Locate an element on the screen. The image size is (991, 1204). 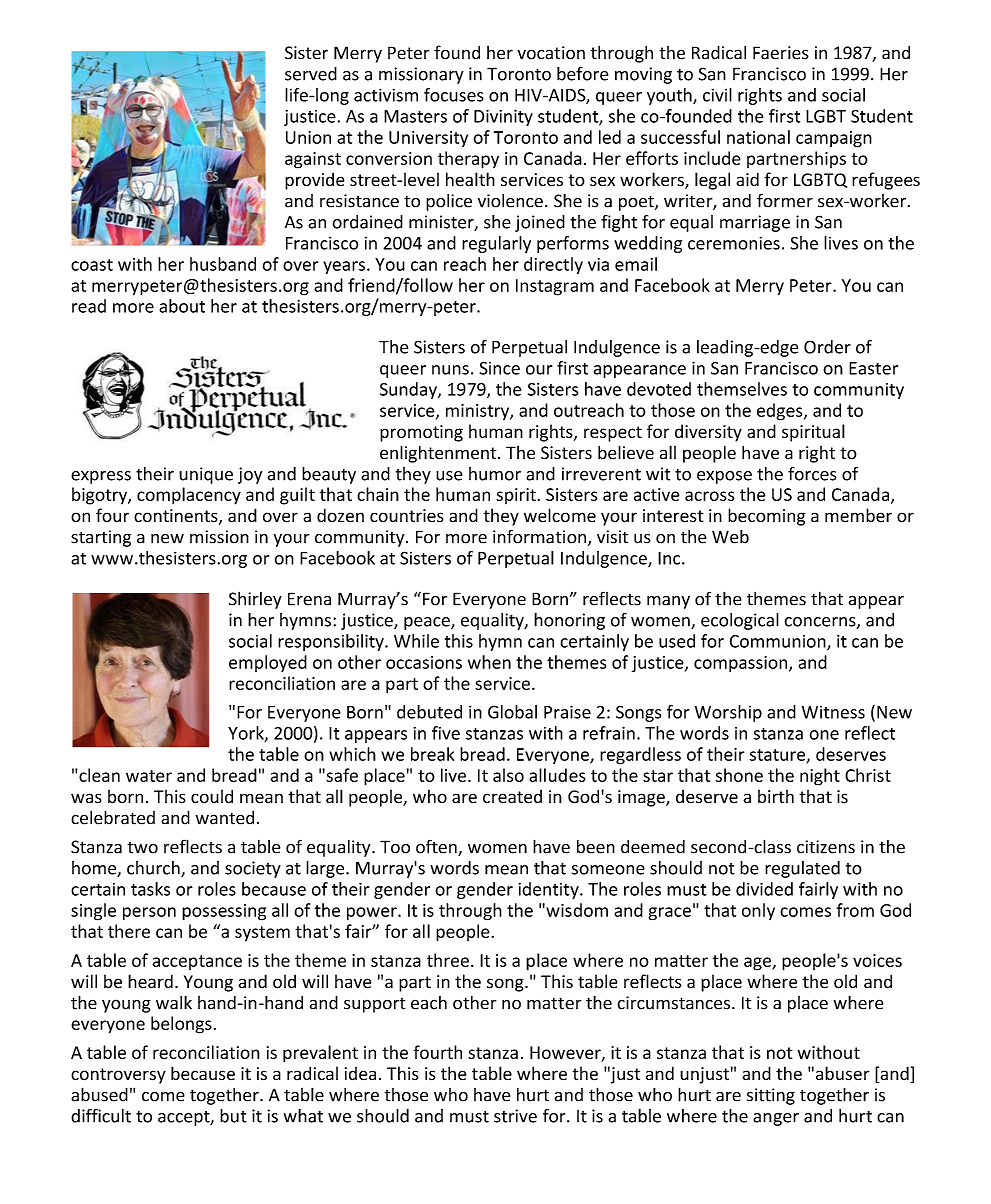
ecological is located at coordinates (740, 621).
